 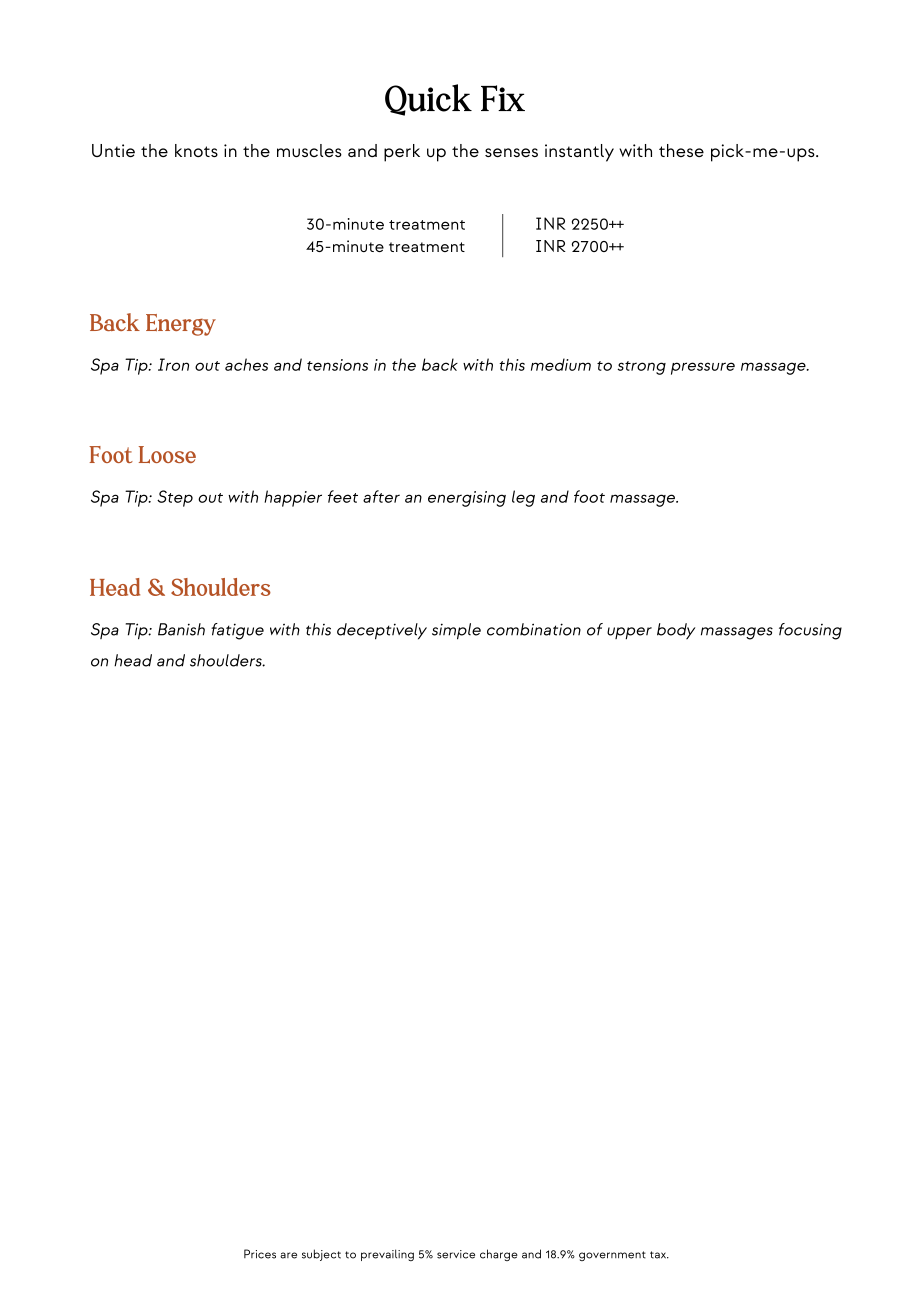 I want to click on Prices, so click(x=260, y=1254).
